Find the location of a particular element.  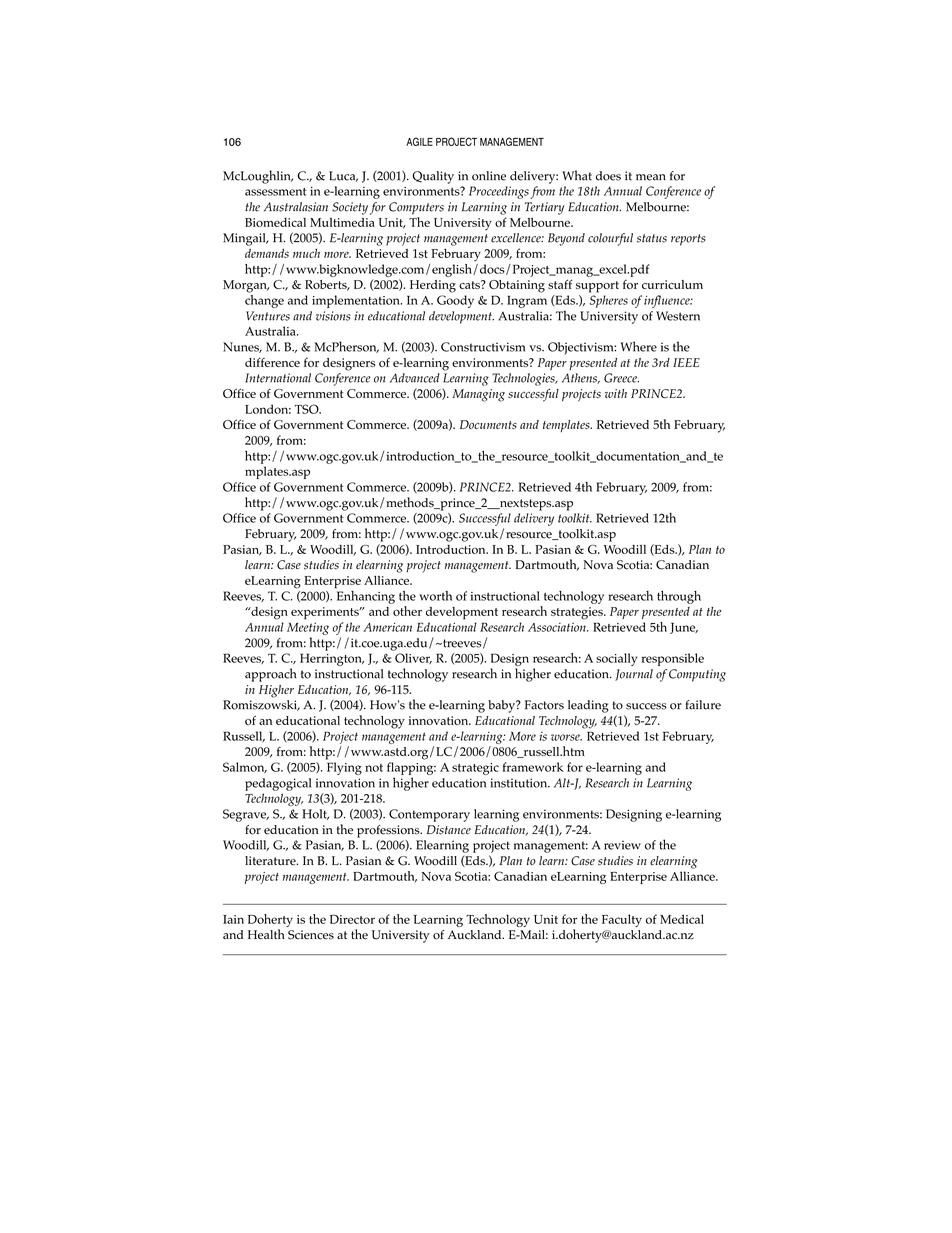

Sciences is located at coordinates (311, 935).
